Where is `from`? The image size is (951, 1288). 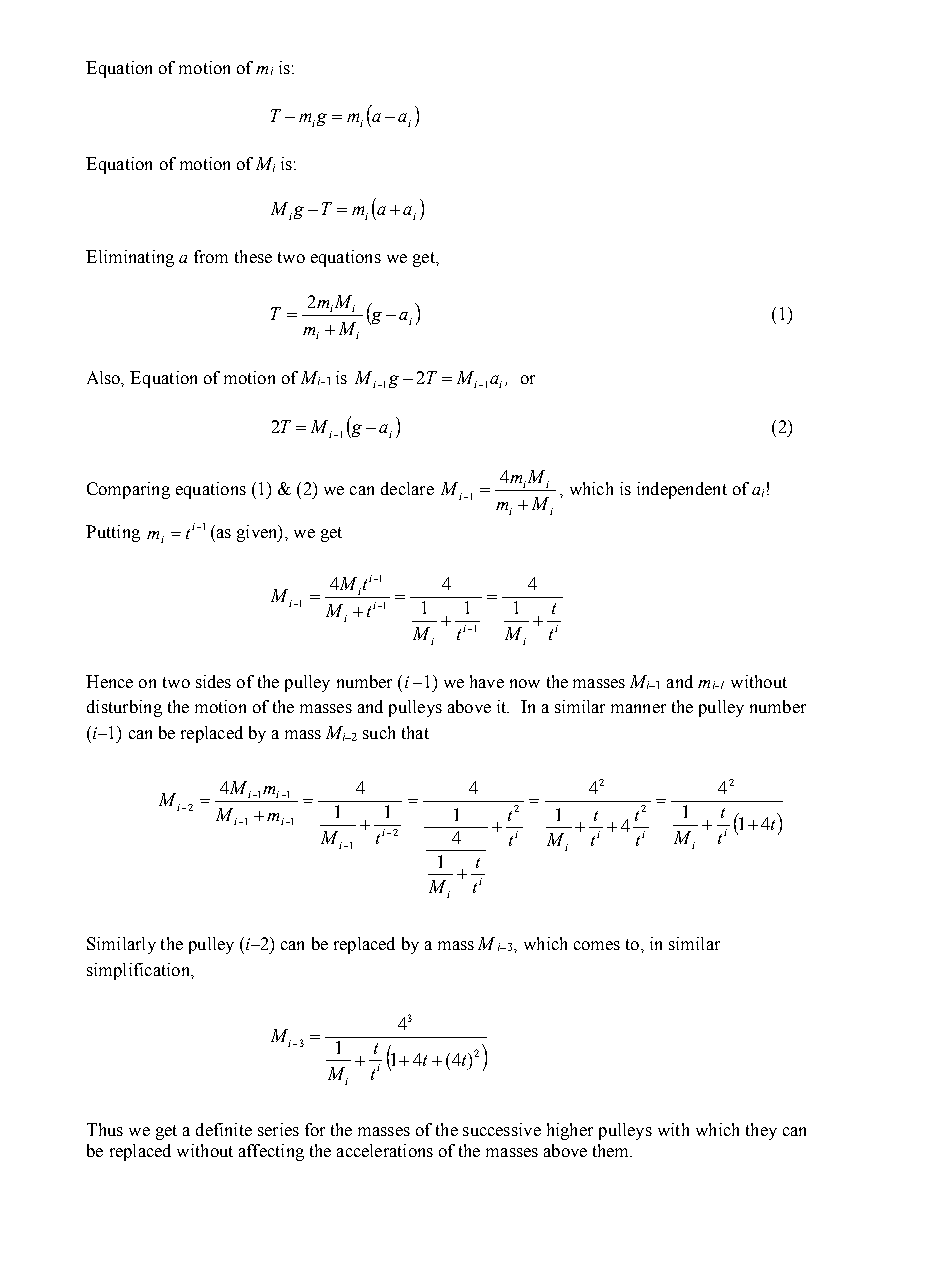 from is located at coordinates (211, 256).
